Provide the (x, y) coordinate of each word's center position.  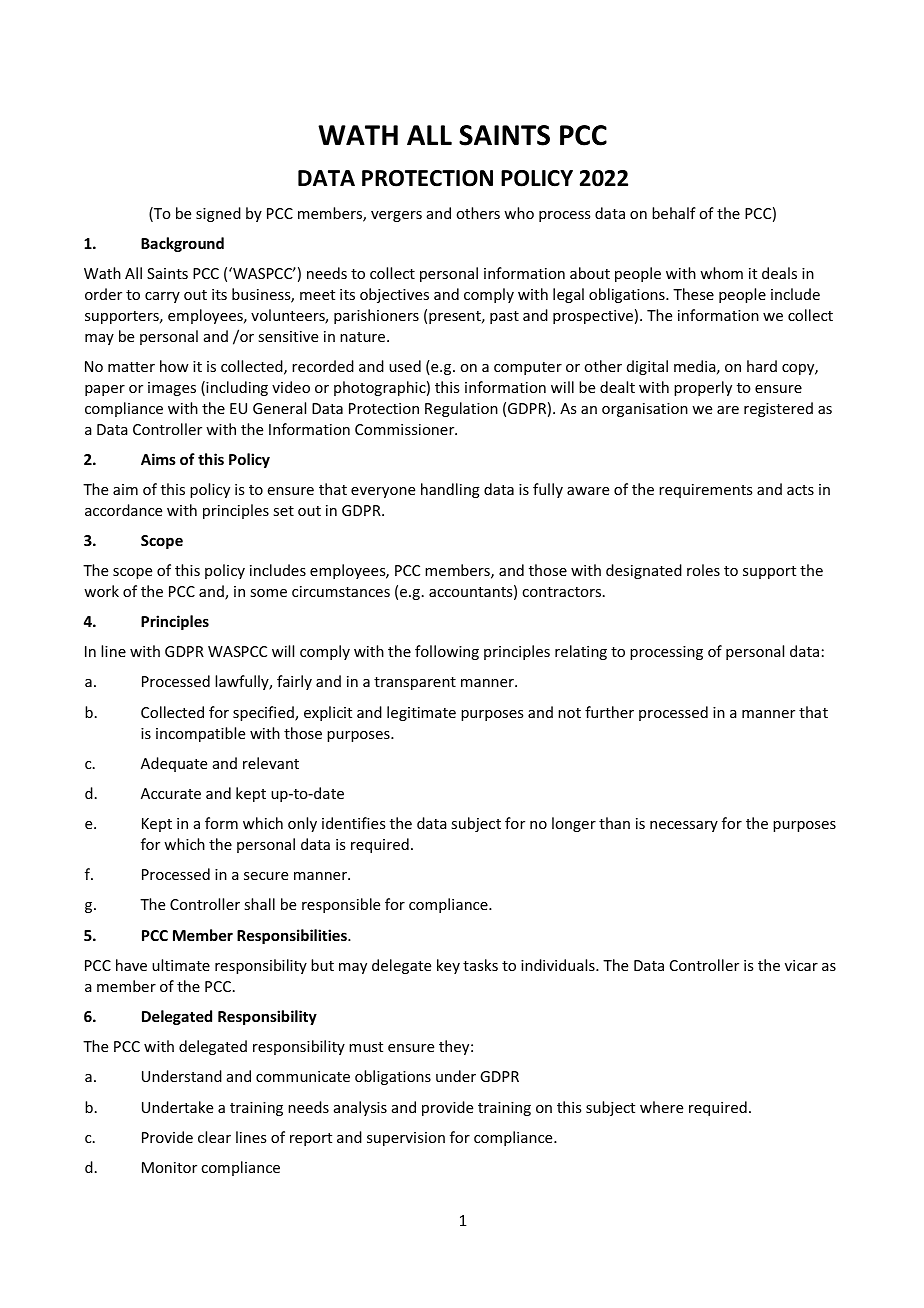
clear (214, 1137)
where (661, 1107)
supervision (406, 1139)
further (609, 712)
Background (182, 244)
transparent (415, 683)
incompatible (200, 734)
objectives (394, 295)
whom (721, 273)
